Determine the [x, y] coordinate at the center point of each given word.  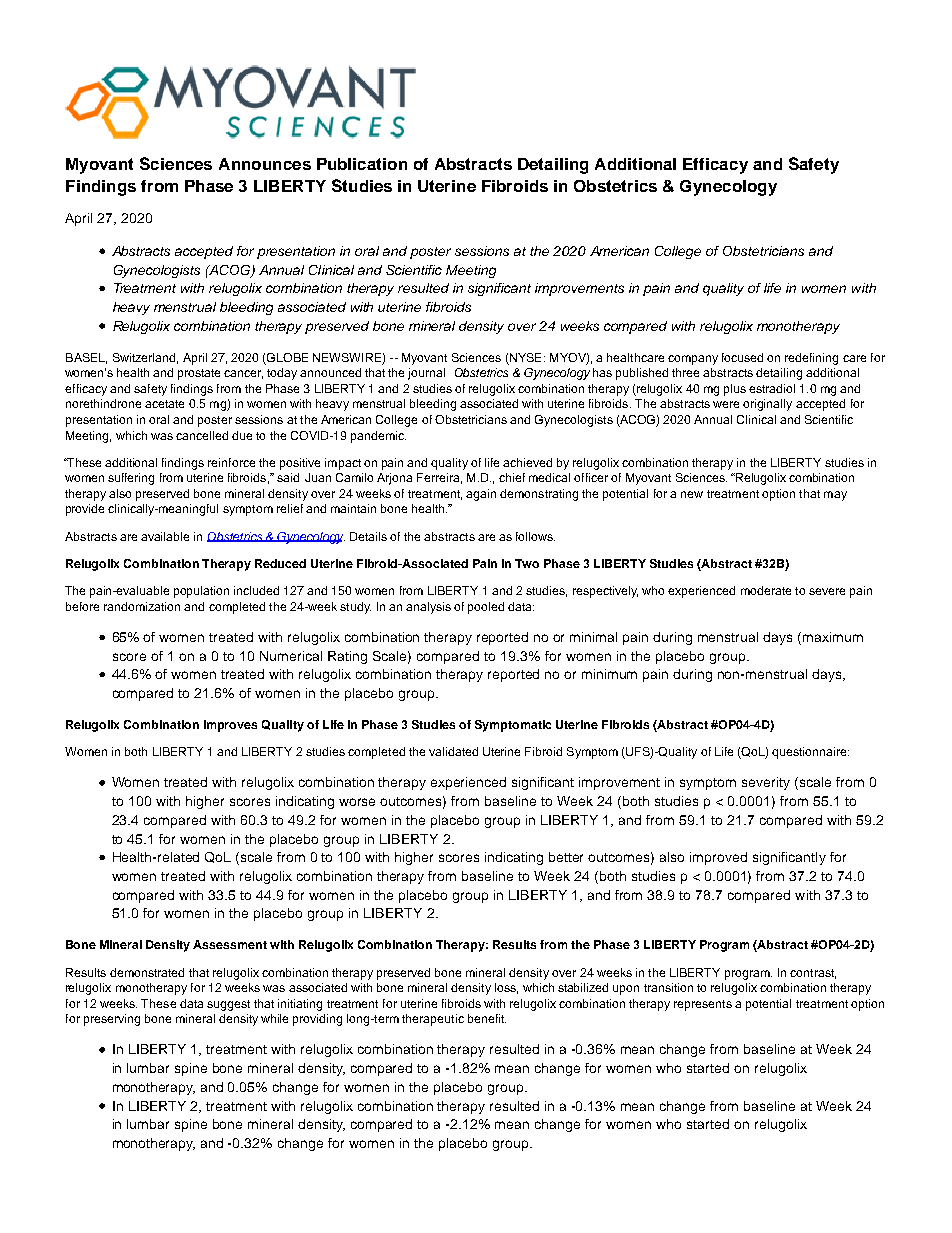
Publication [362, 164]
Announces [265, 164]
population [201, 592]
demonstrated [147, 972]
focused [742, 357]
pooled [486, 608]
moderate [766, 590]
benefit [487, 1018]
